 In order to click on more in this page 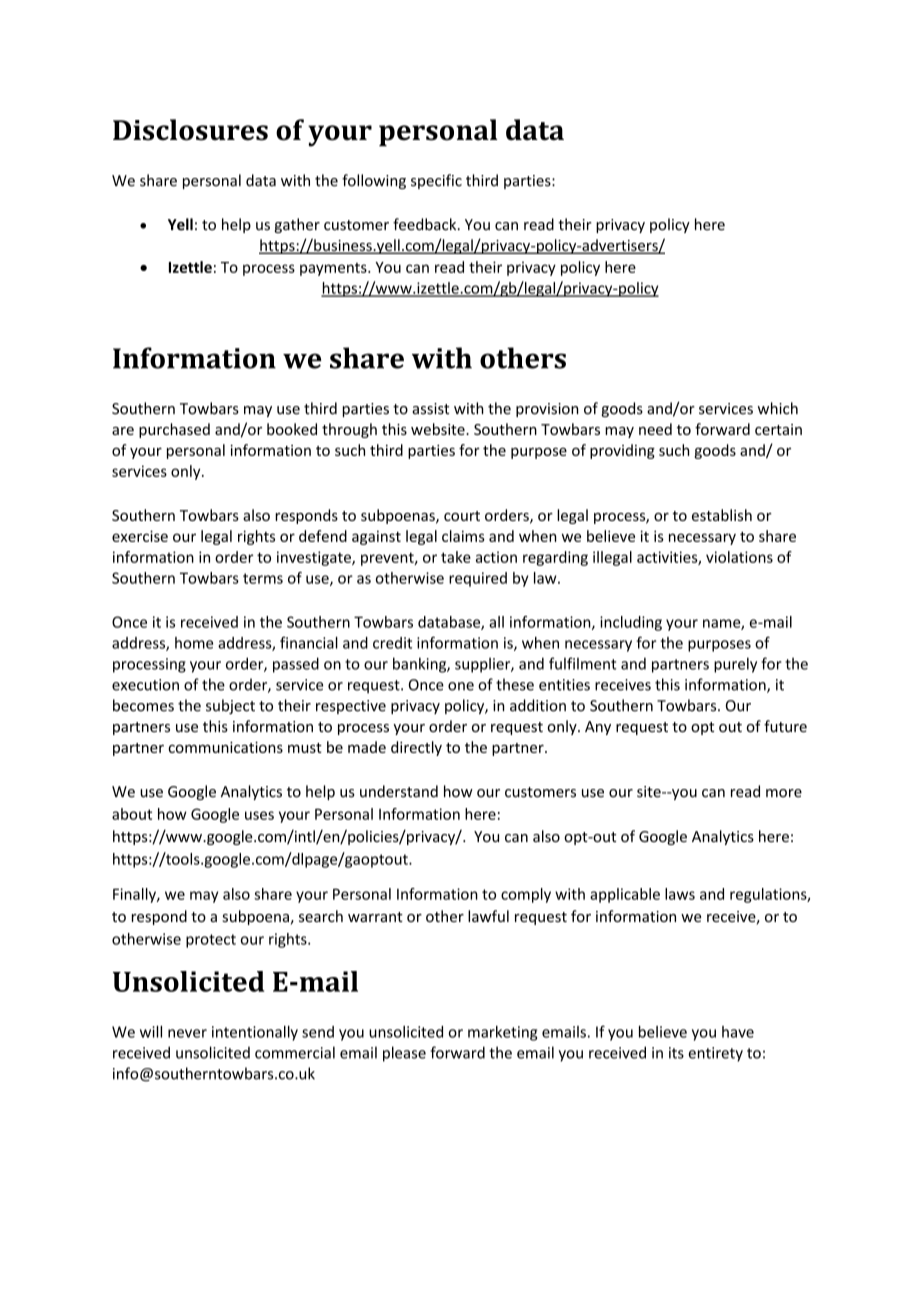, I will do `click(784, 793)`.
